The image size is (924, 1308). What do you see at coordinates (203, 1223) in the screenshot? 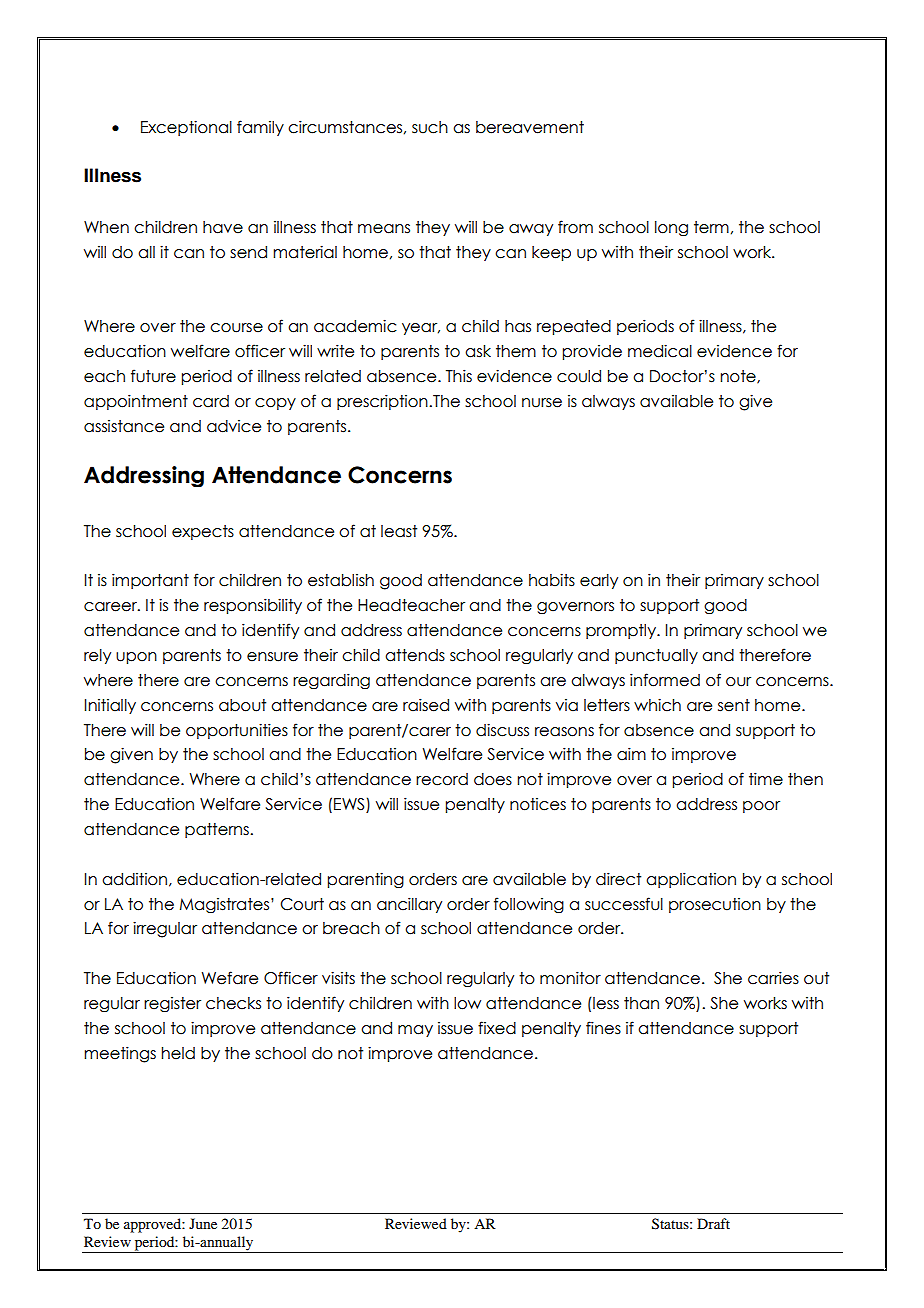
I see `June` at bounding box center [203, 1223].
